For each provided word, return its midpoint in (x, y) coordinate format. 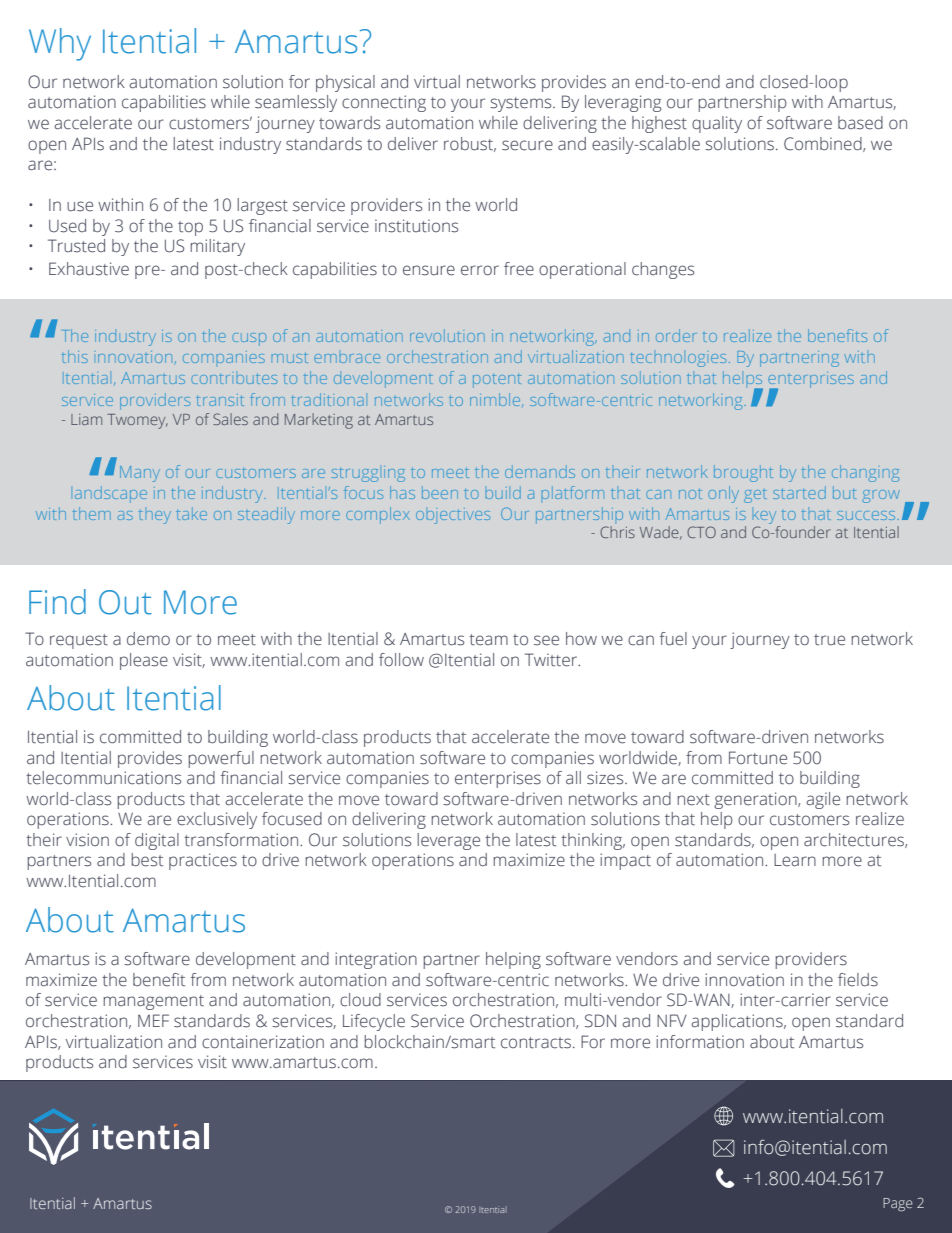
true (829, 640)
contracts (536, 1043)
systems (522, 104)
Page (898, 1205)
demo (148, 639)
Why (60, 44)
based (860, 123)
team (488, 640)
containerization (263, 1042)
